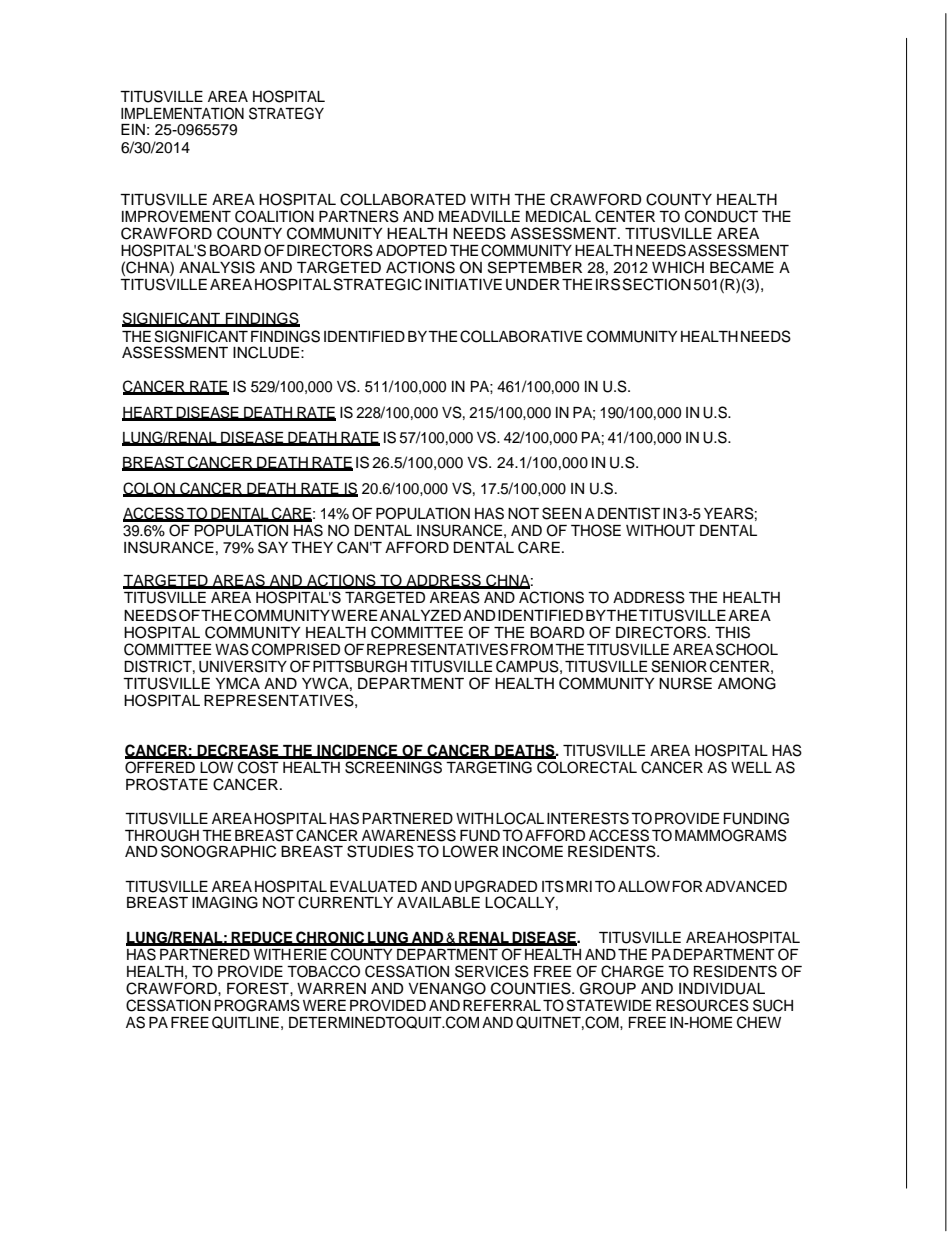  I want to click on SEEN, so click(561, 513).
